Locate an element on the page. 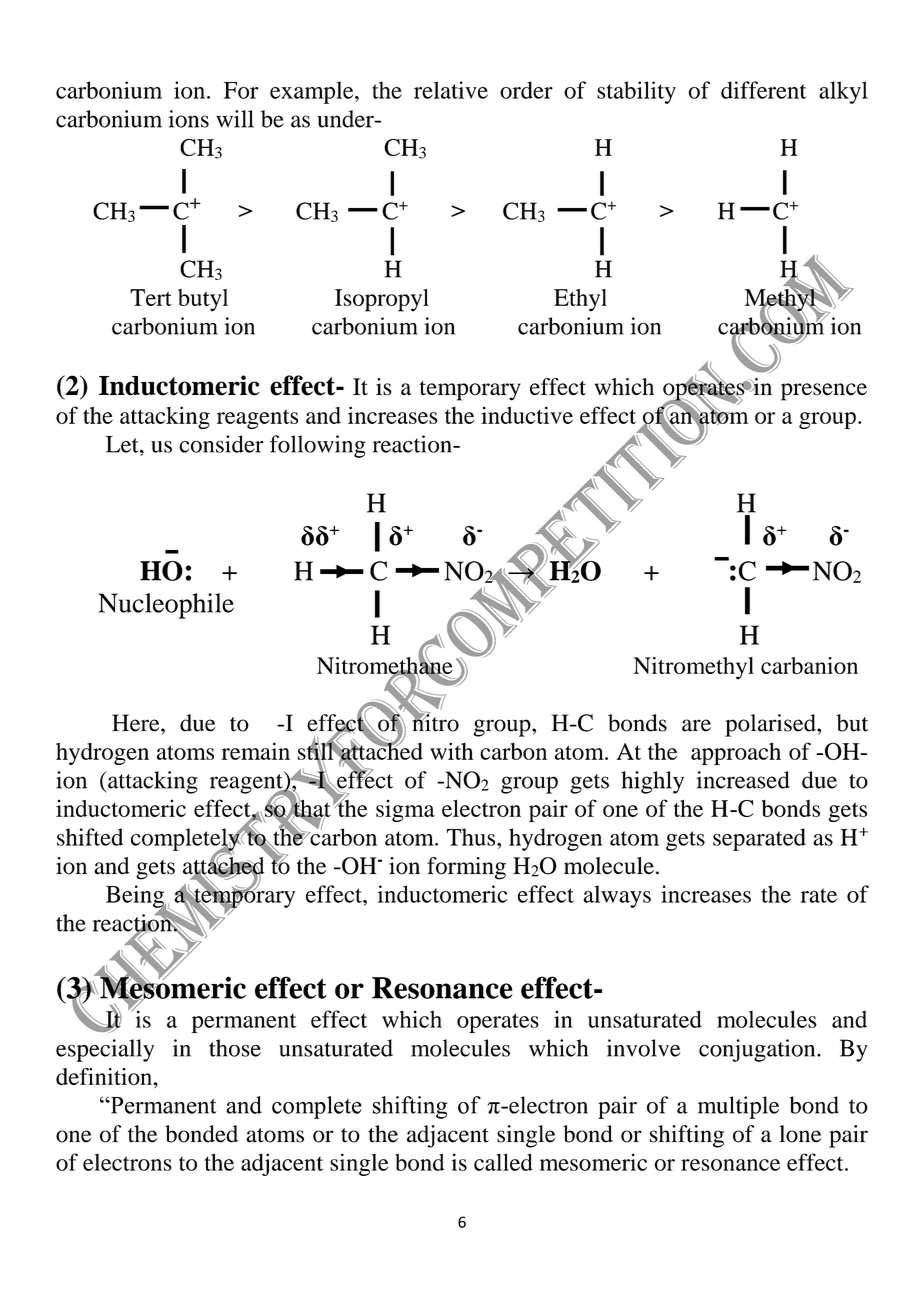 This document has width=924, height=1308. polarised is located at coordinates (771, 725).
